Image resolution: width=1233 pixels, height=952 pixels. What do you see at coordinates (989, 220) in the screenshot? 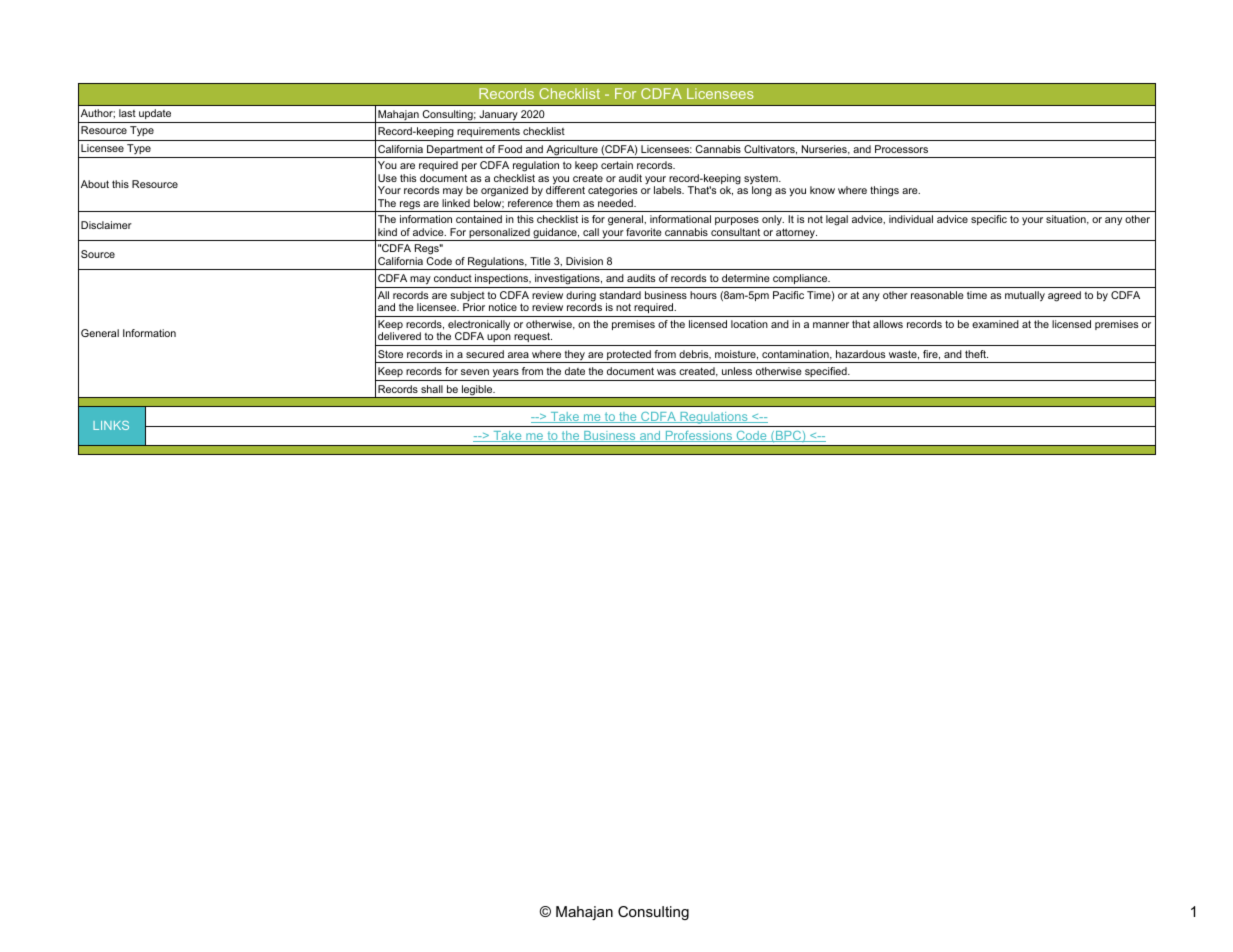
I see `specific` at bounding box center [989, 220].
